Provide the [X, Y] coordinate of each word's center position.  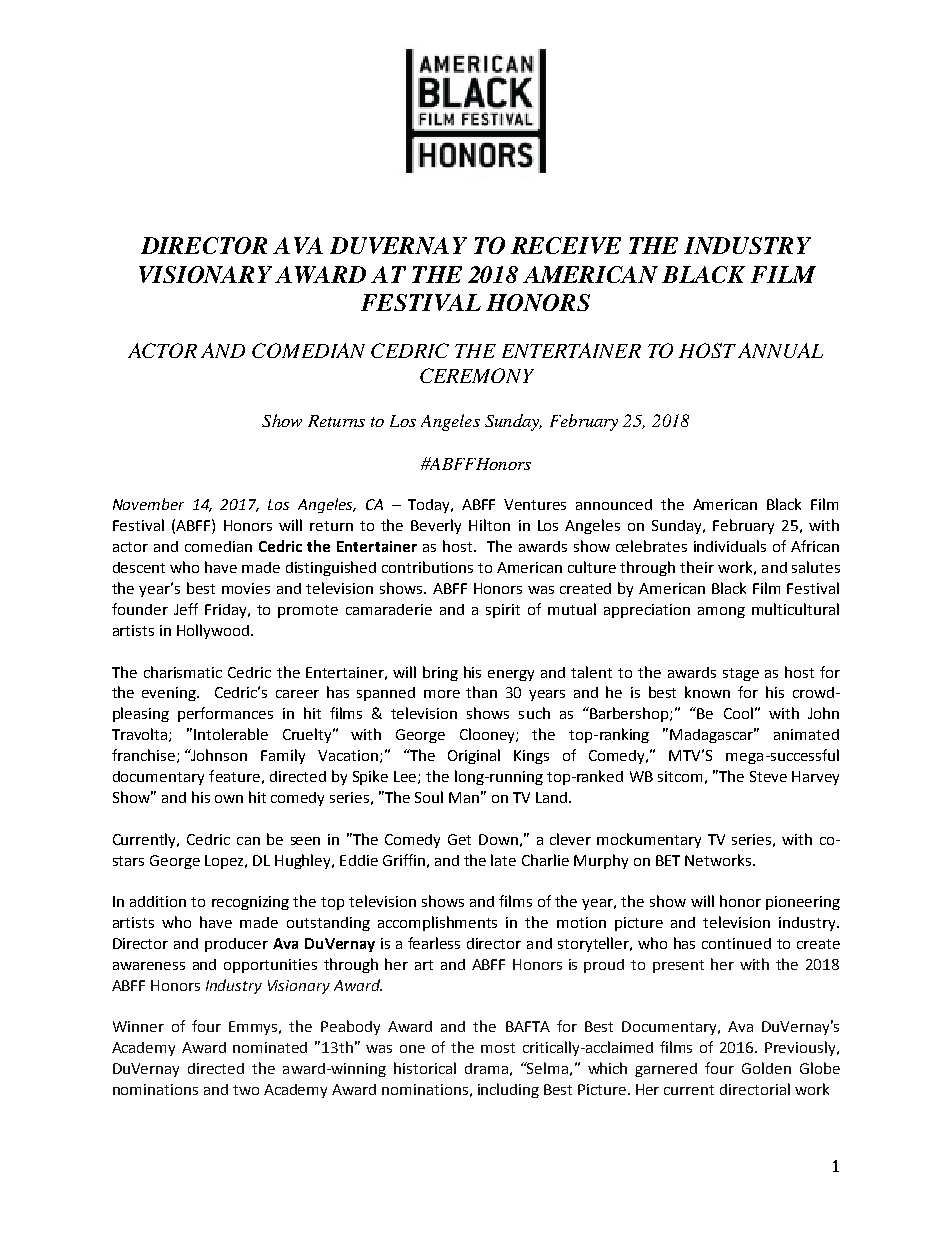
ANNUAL [780, 350]
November [148, 504]
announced [614, 504]
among [721, 612]
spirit [503, 611]
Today [430, 506]
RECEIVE [566, 245]
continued [736, 943]
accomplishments [437, 923]
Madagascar [713, 735]
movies [246, 588]
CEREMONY [477, 375]
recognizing [250, 903]
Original [474, 756]
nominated [270, 1047]
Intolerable [231, 734]
